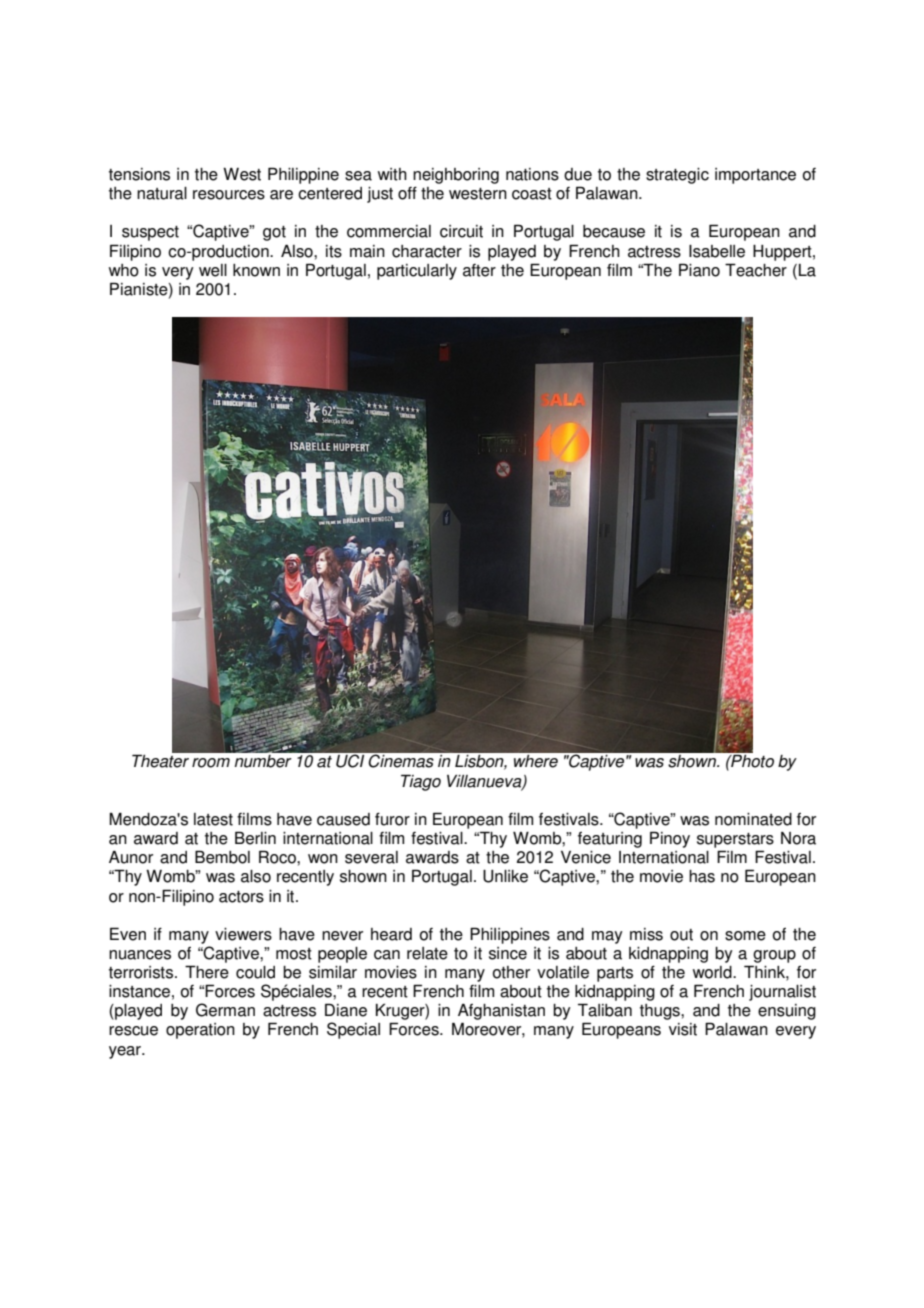 The width and height of the page is (924, 1308). Describe the element at coordinates (200, 1031) in the page. I see `operation` at that location.
